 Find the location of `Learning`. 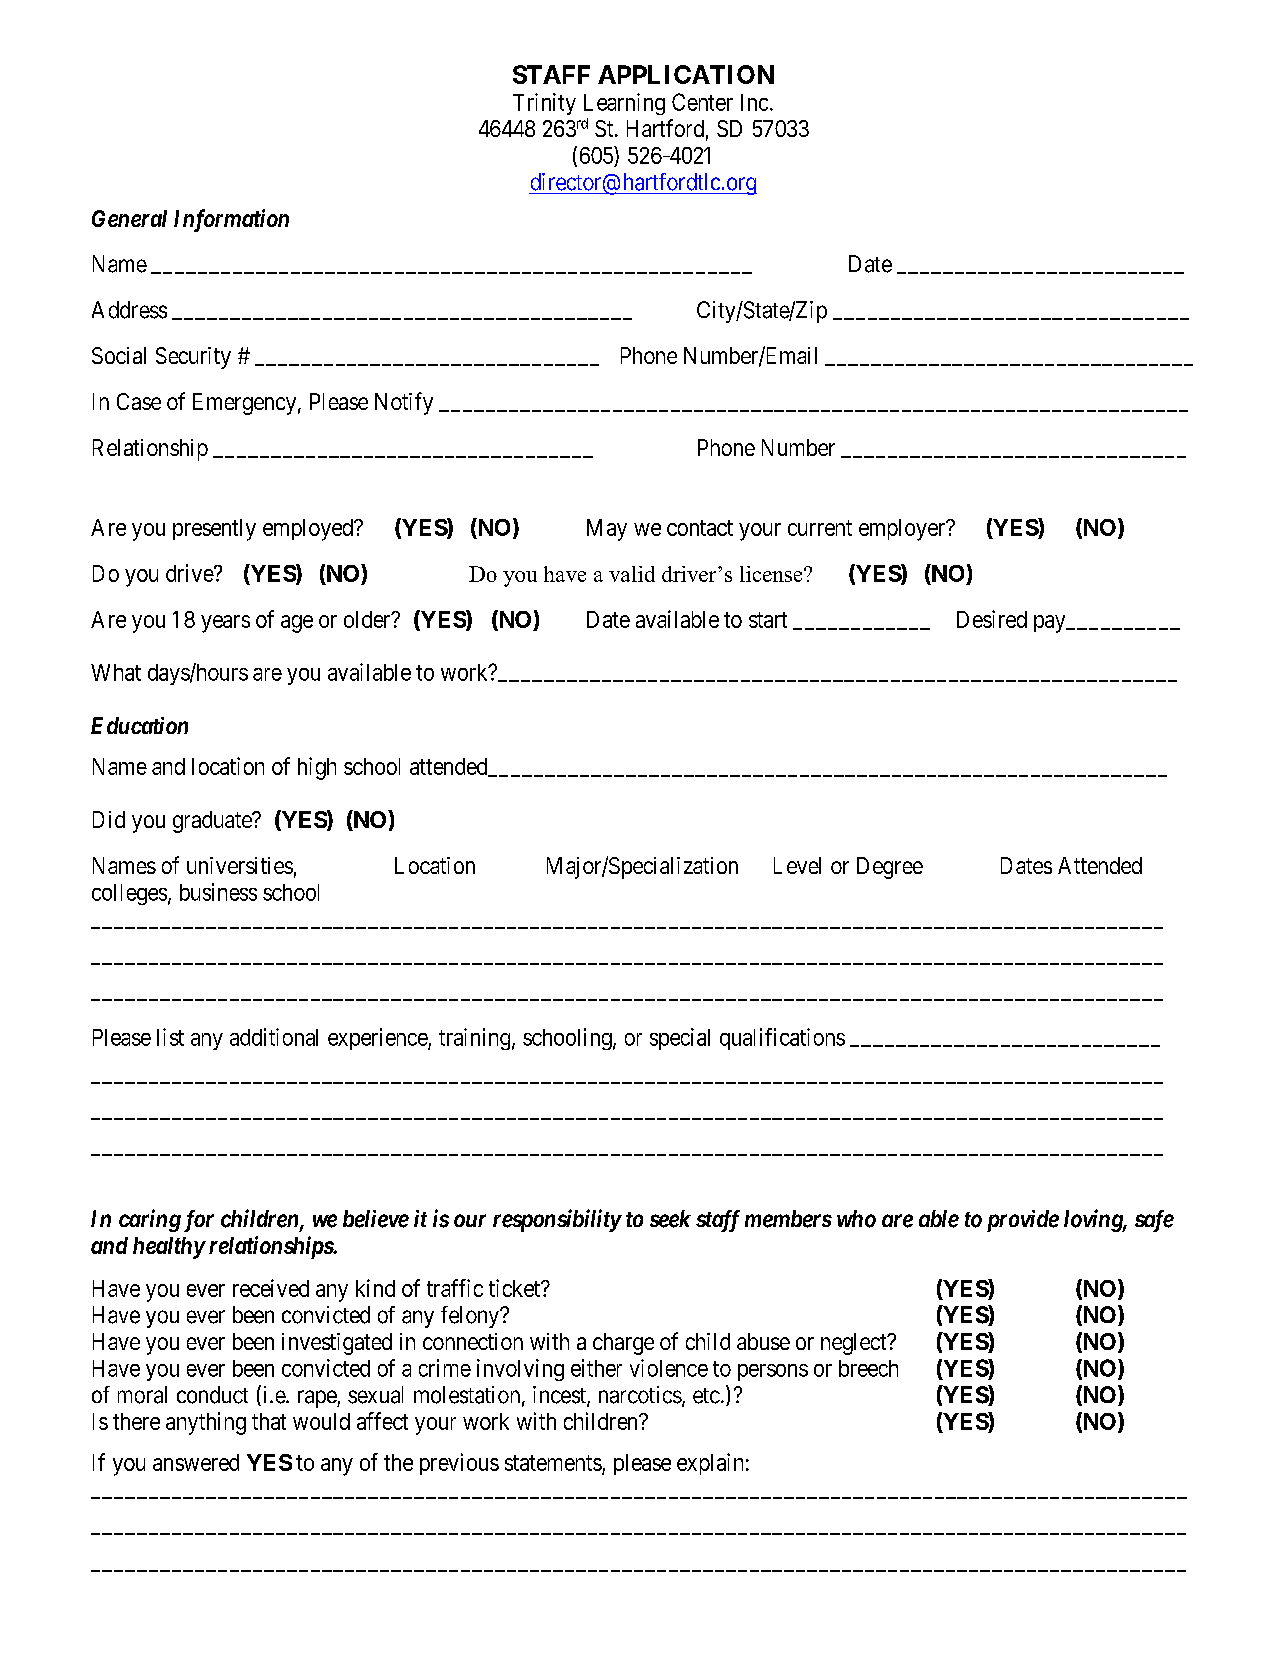

Learning is located at coordinates (624, 104).
